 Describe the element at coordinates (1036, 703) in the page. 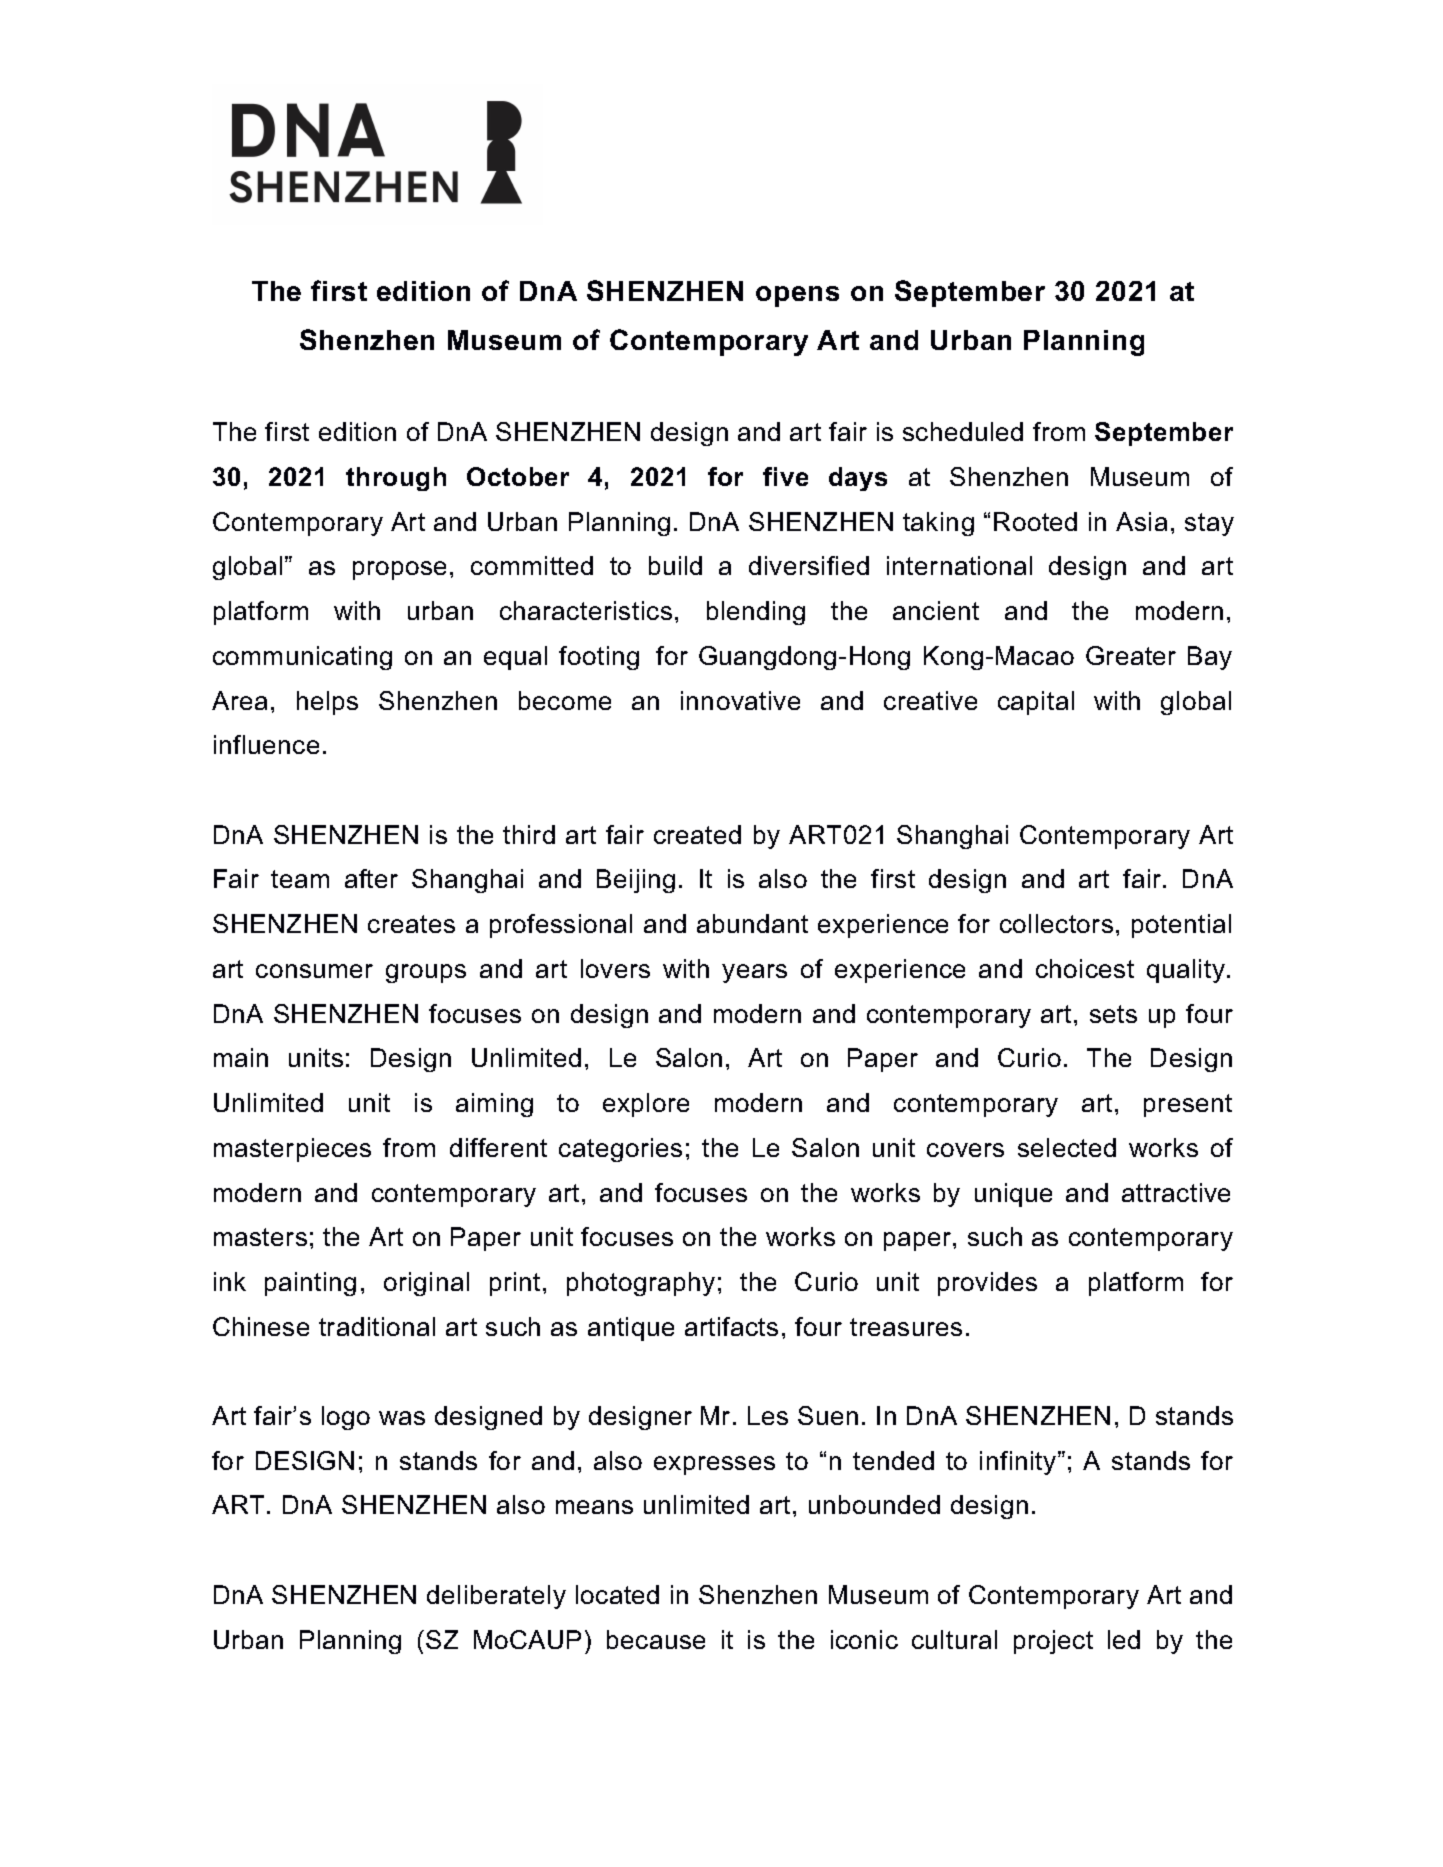

I see `capital` at that location.
